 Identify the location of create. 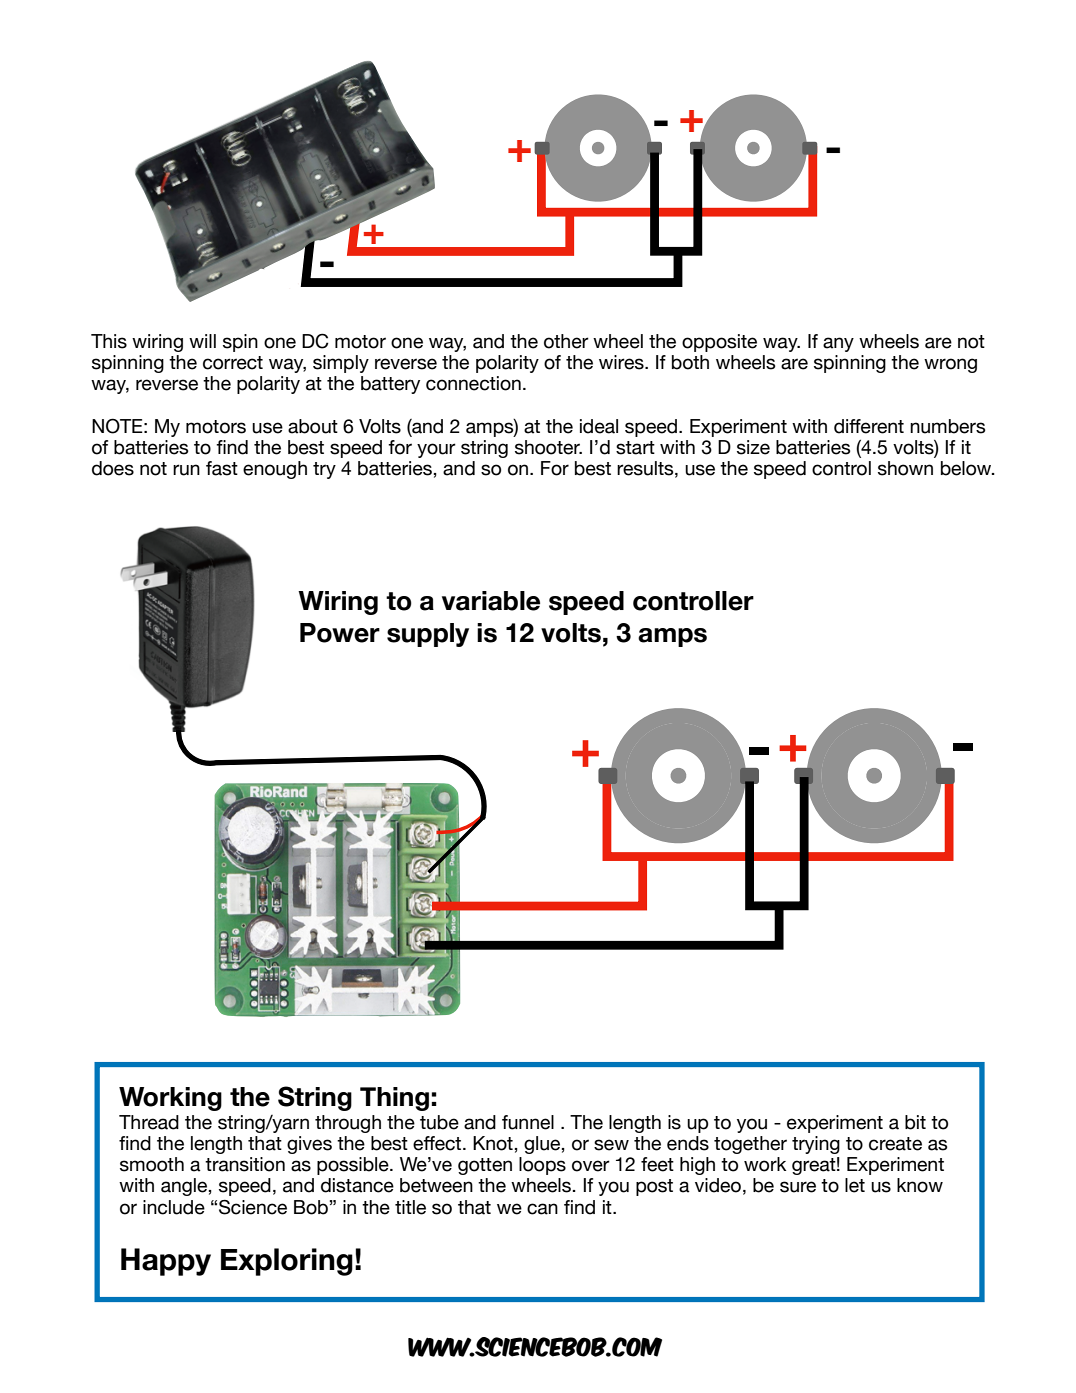
(895, 1144).
